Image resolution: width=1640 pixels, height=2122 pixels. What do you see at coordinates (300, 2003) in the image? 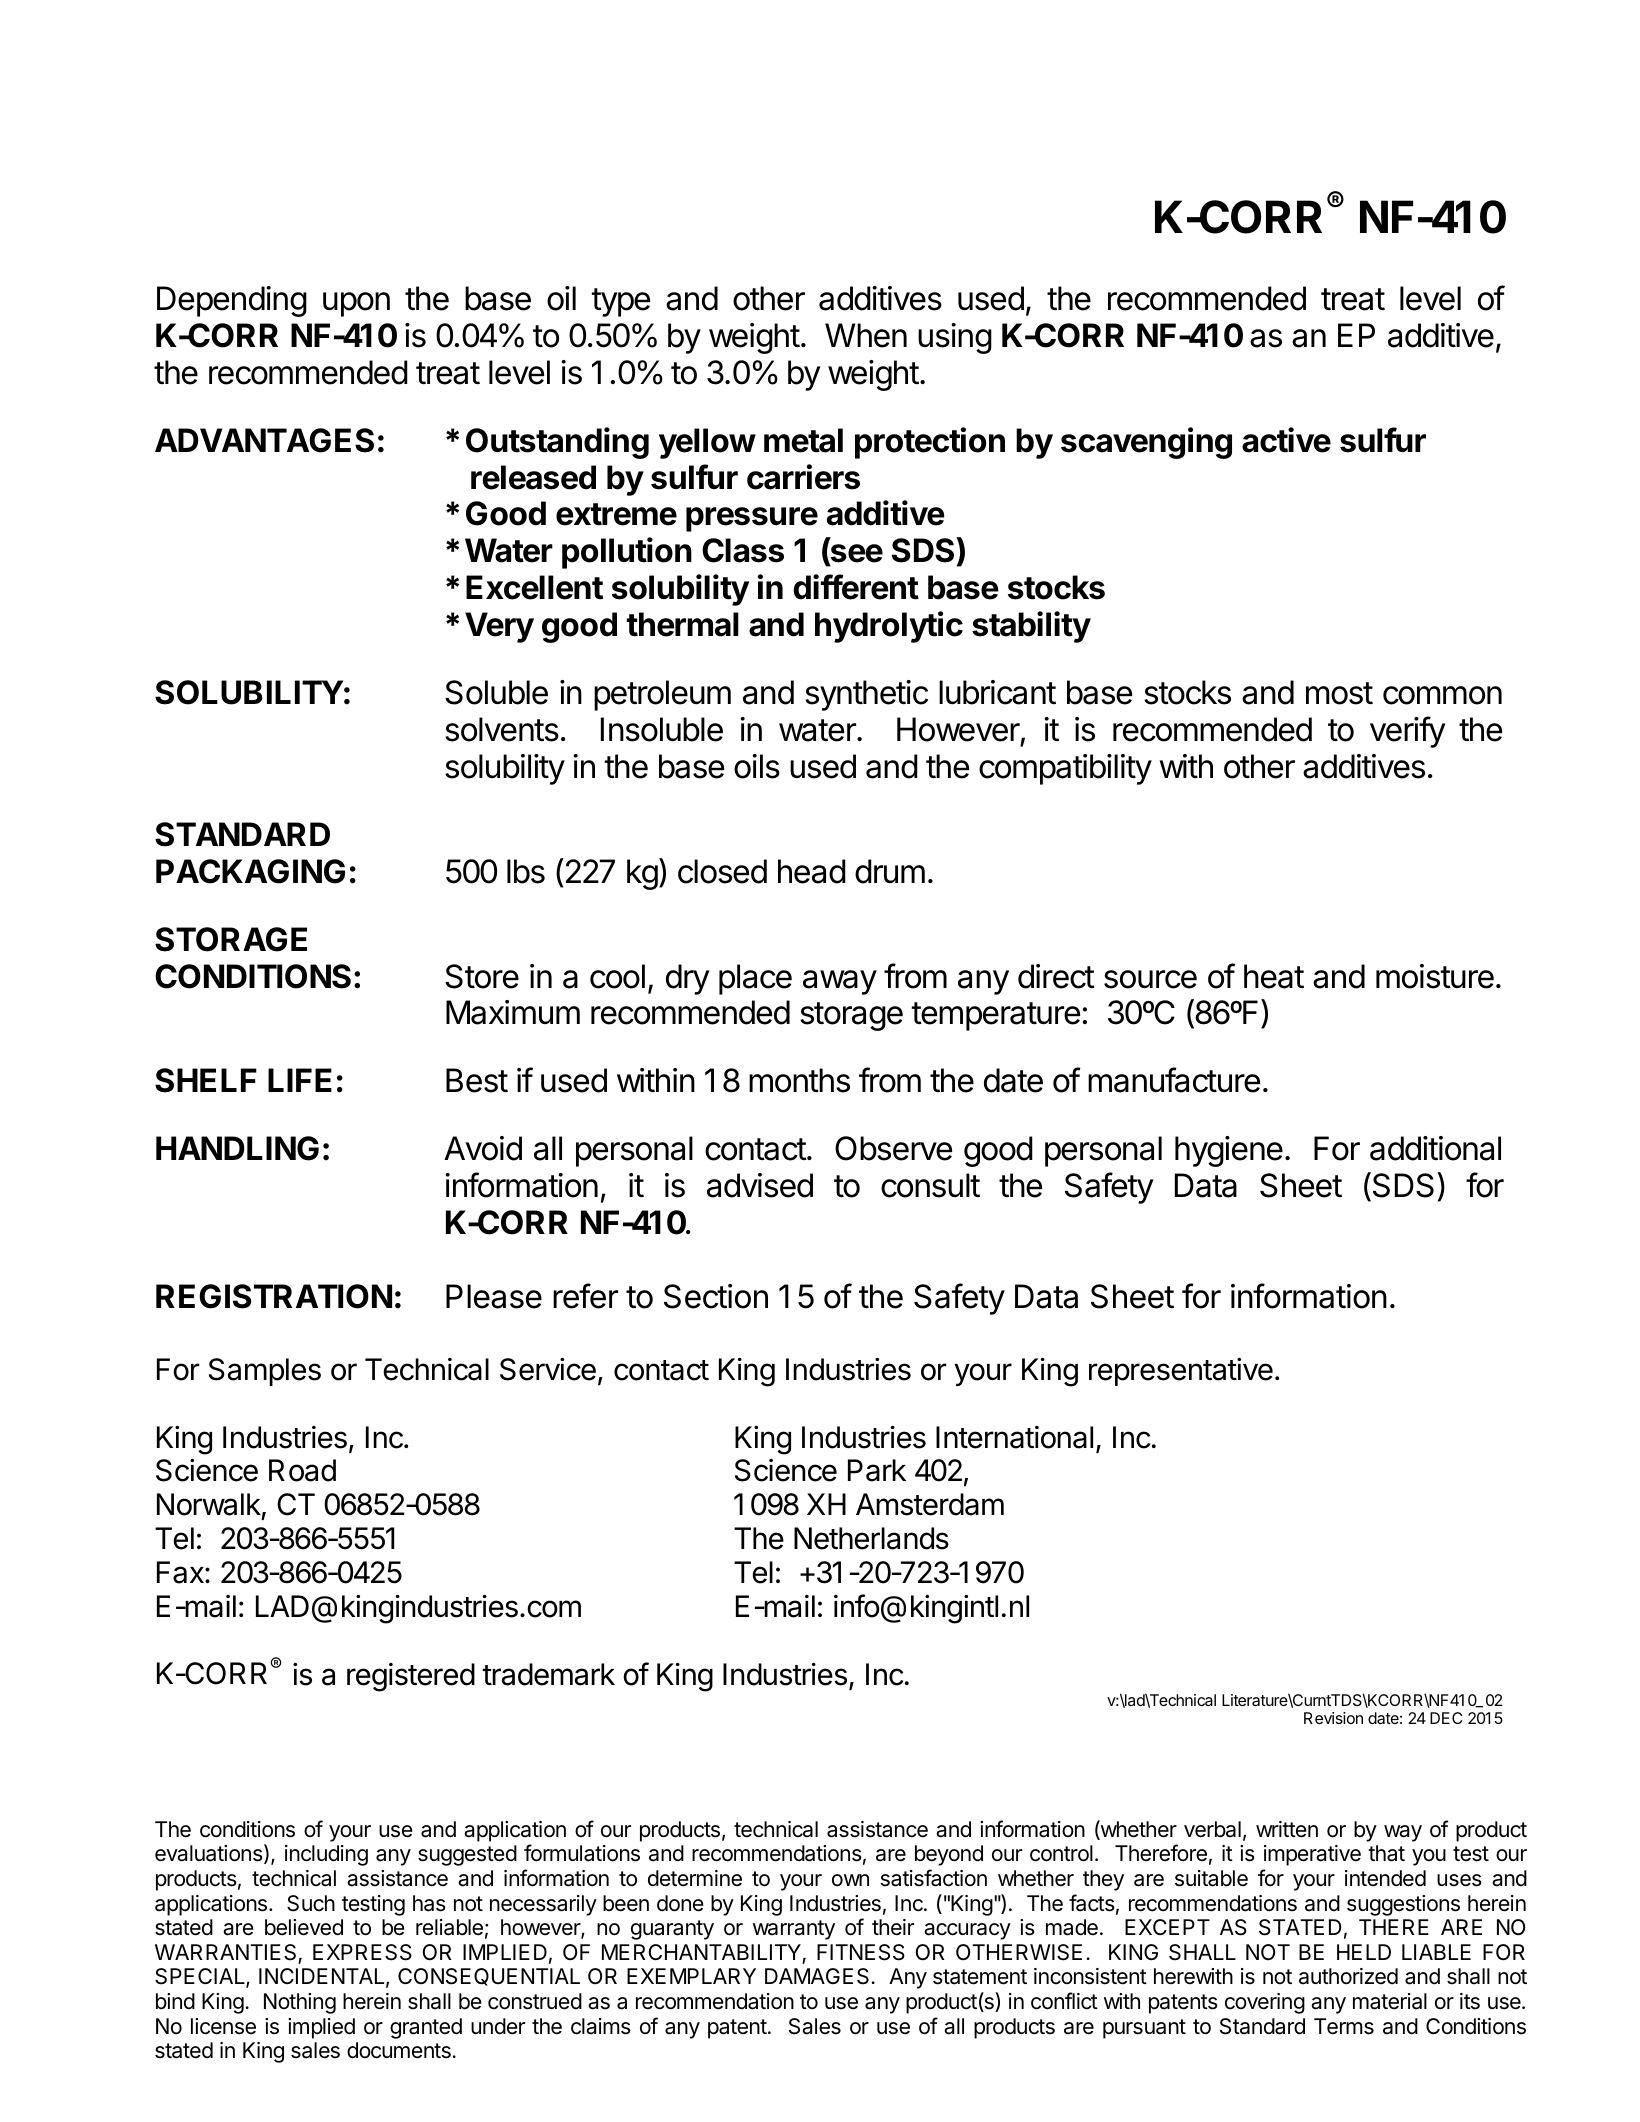
I see `Nothing` at bounding box center [300, 2003].
